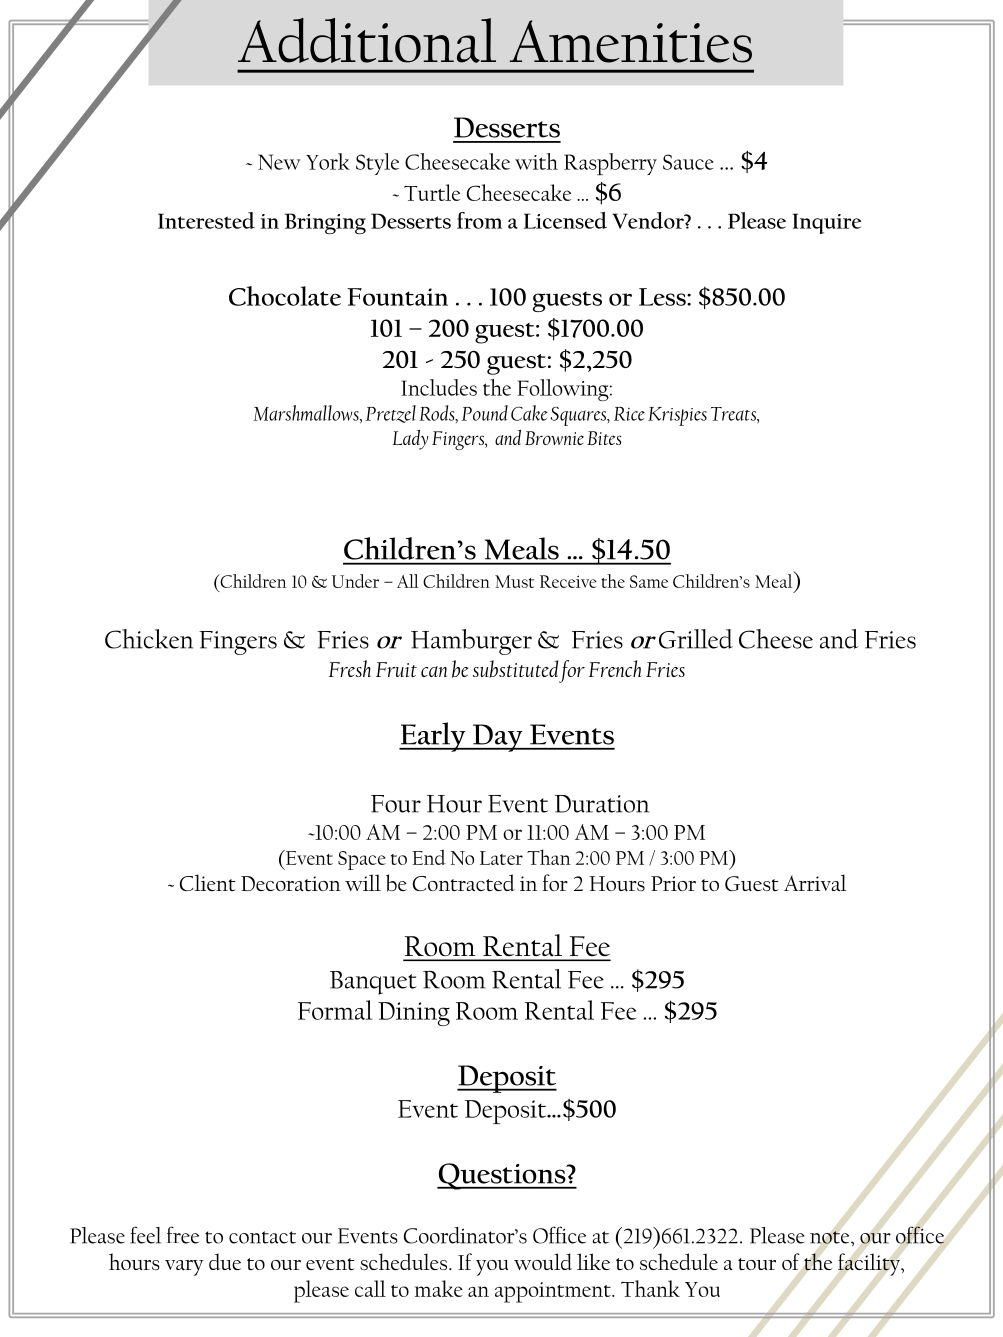  Describe the element at coordinates (501, 858) in the screenshot. I see `Later` at that location.
